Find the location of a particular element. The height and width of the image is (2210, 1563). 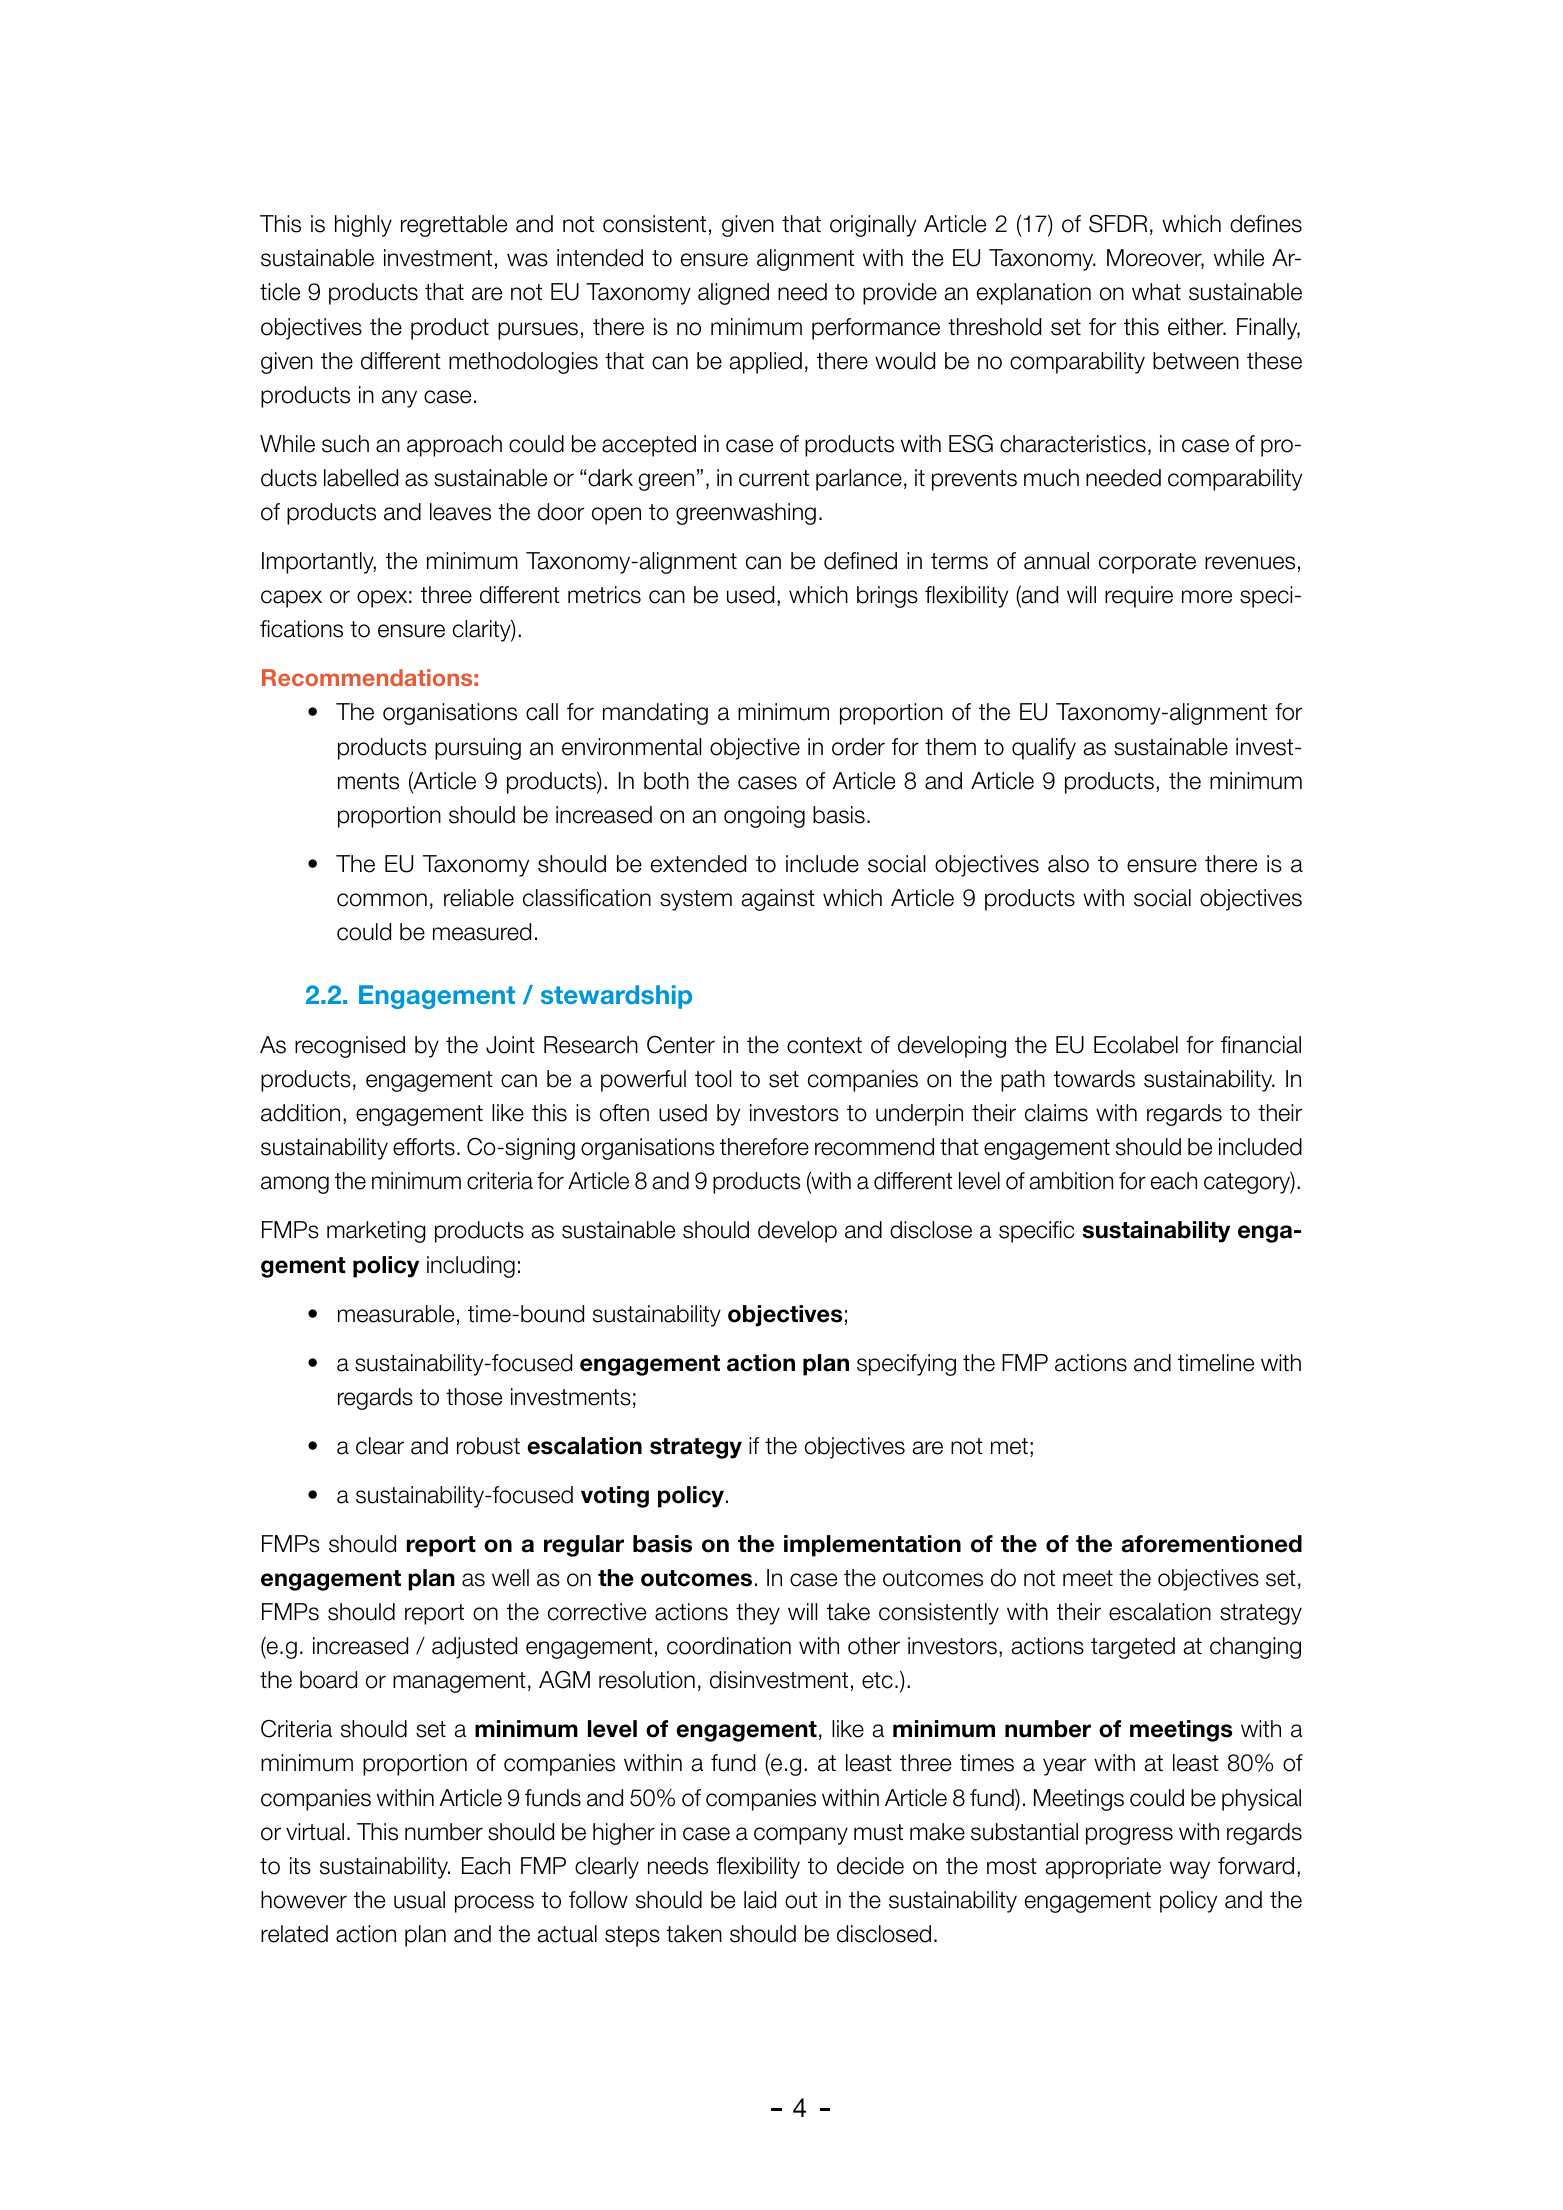

laid is located at coordinates (760, 1900).
